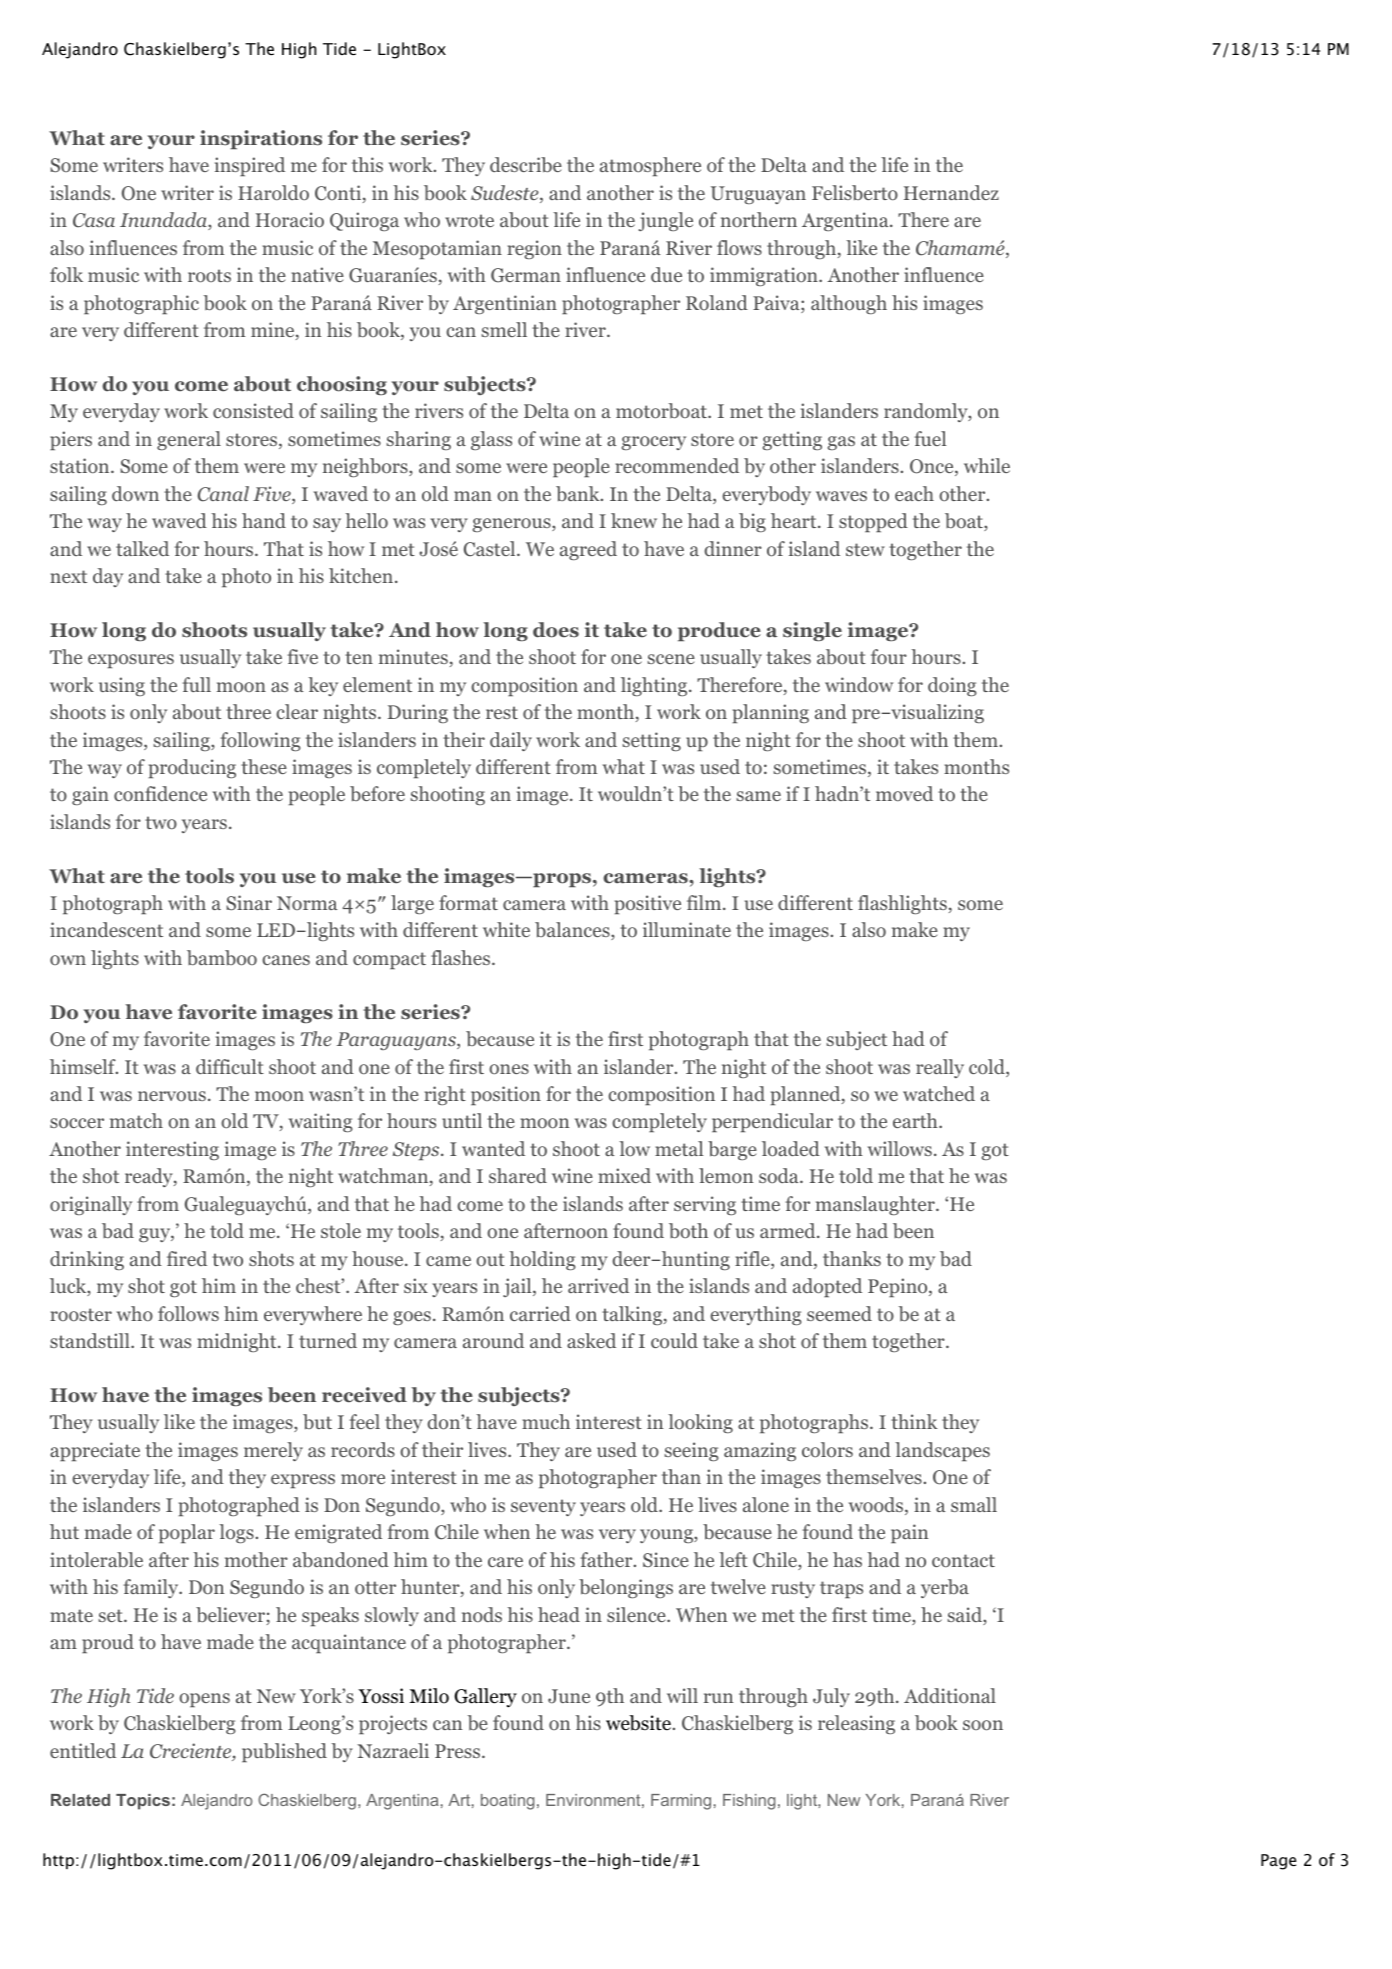  What do you see at coordinates (250, 166) in the page?
I see `inspired` at bounding box center [250, 166].
